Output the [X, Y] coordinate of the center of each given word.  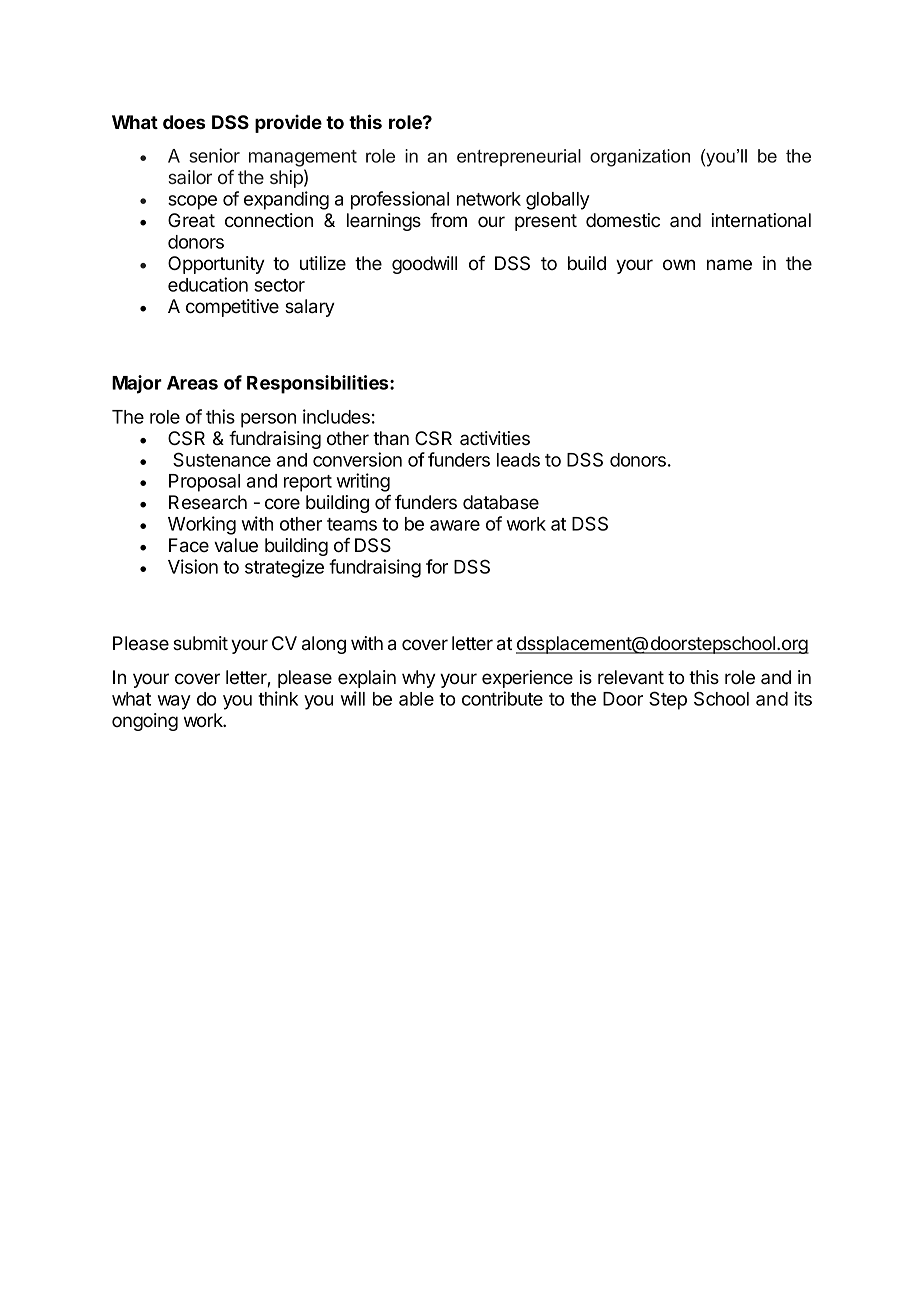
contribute [502, 698]
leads [518, 460]
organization [640, 158]
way [174, 702]
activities [495, 438]
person [268, 420]
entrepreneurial [519, 157]
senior [214, 155]
